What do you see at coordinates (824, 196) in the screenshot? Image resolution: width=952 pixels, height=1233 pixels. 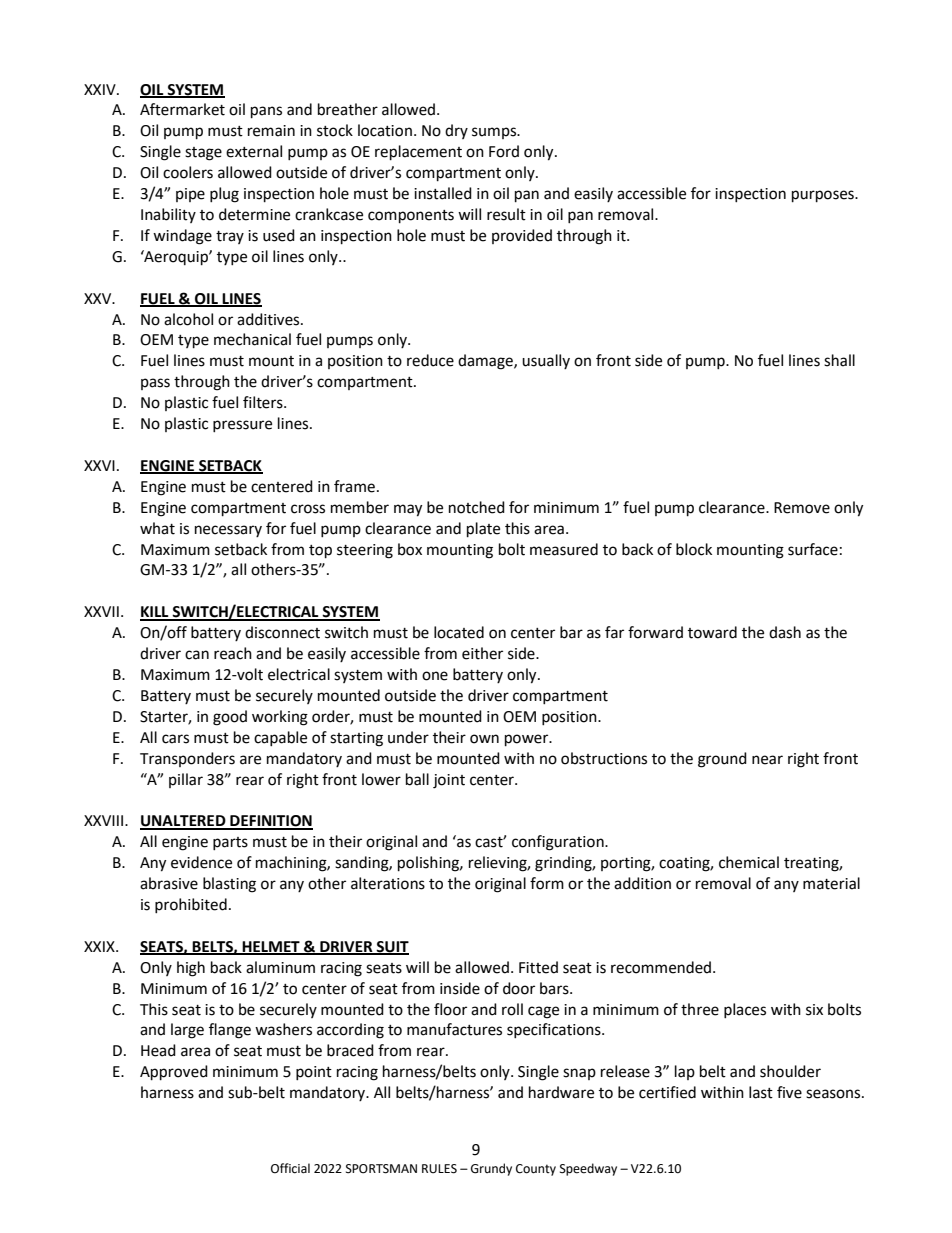 I see `purposes` at bounding box center [824, 196].
